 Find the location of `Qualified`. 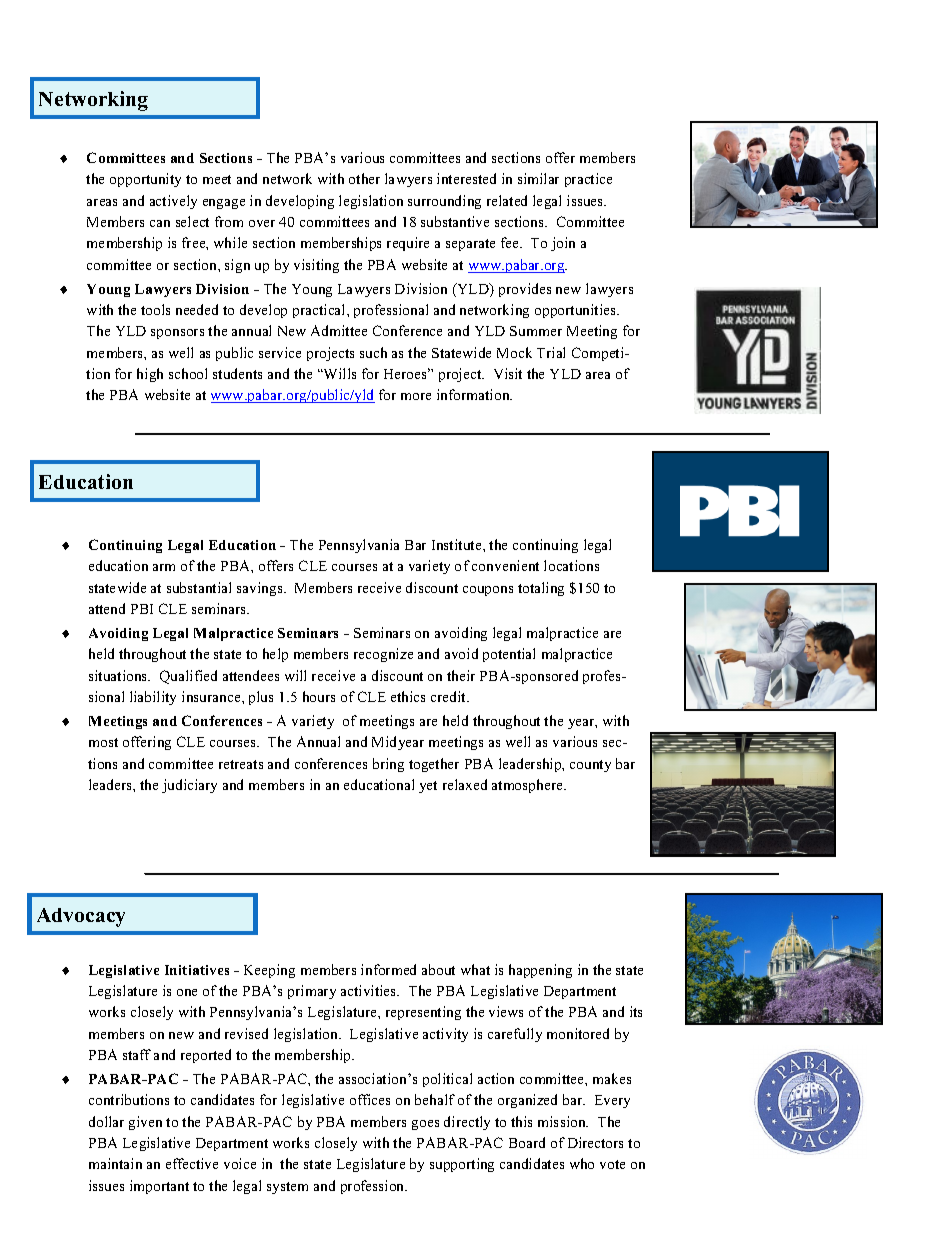

Qualified is located at coordinates (188, 677).
